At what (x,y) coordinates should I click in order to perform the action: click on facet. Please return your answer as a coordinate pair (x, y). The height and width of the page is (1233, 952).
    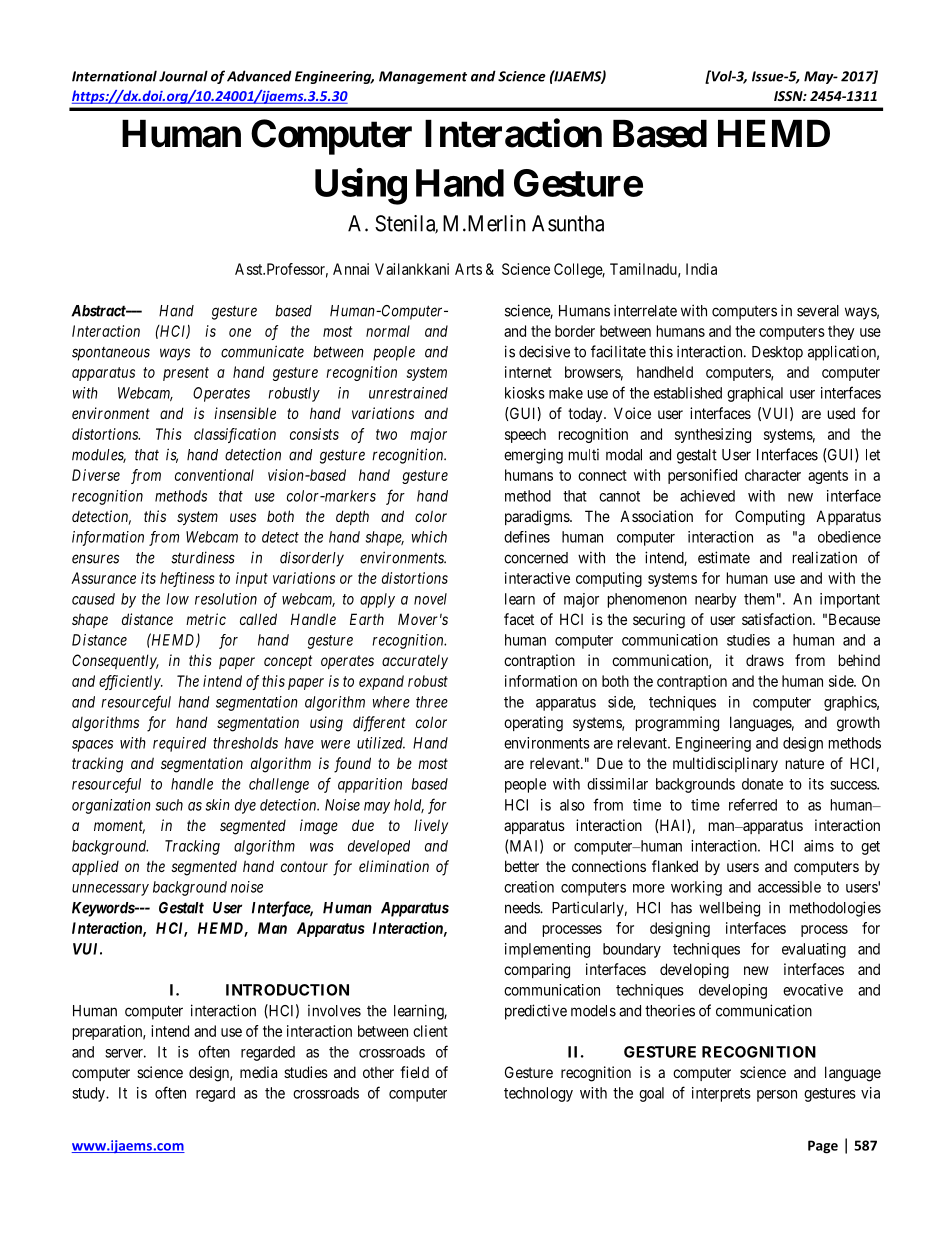
    Looking at the image, I should click on (519, 619).
